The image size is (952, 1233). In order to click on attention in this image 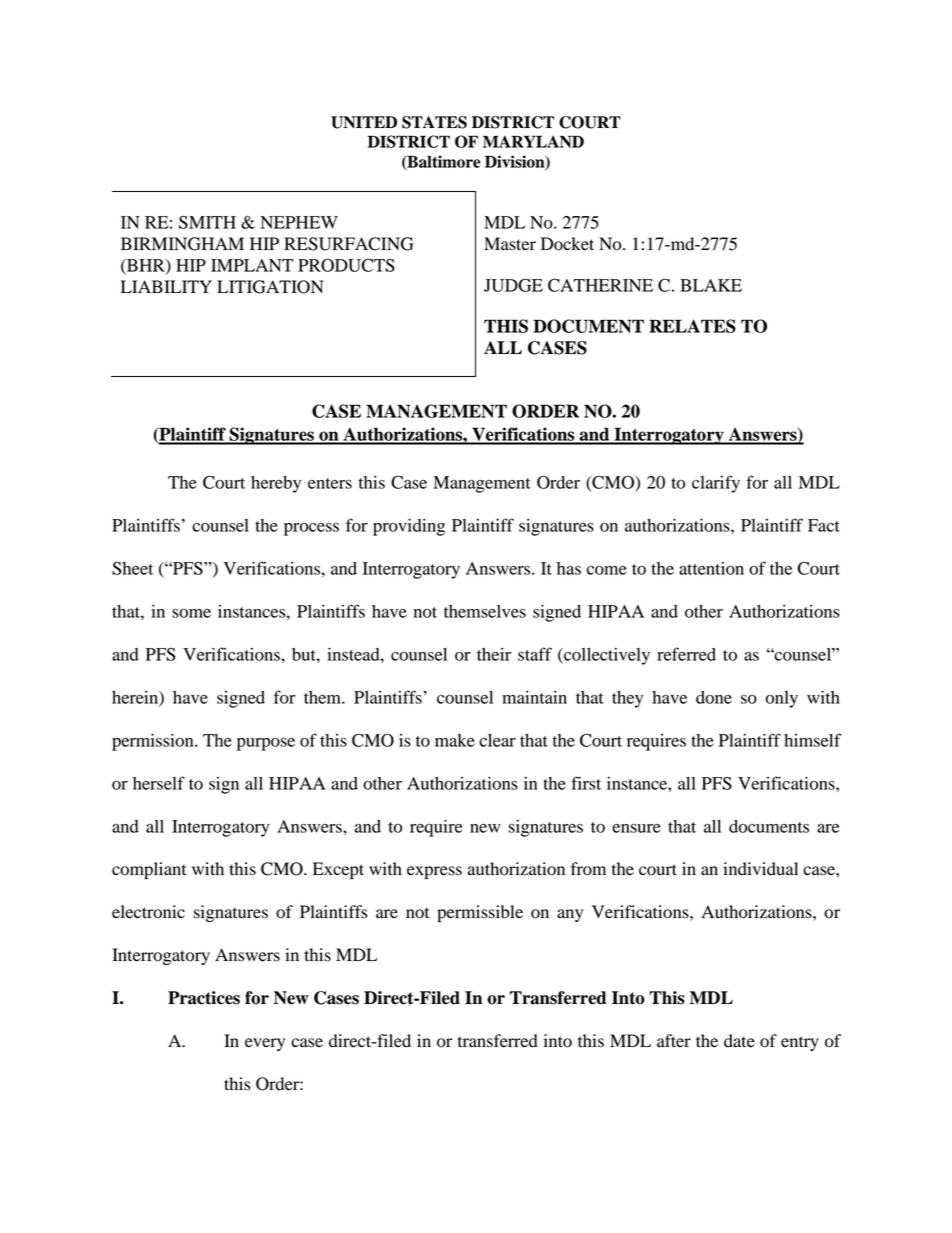, I will do `click(711, 568)`.
